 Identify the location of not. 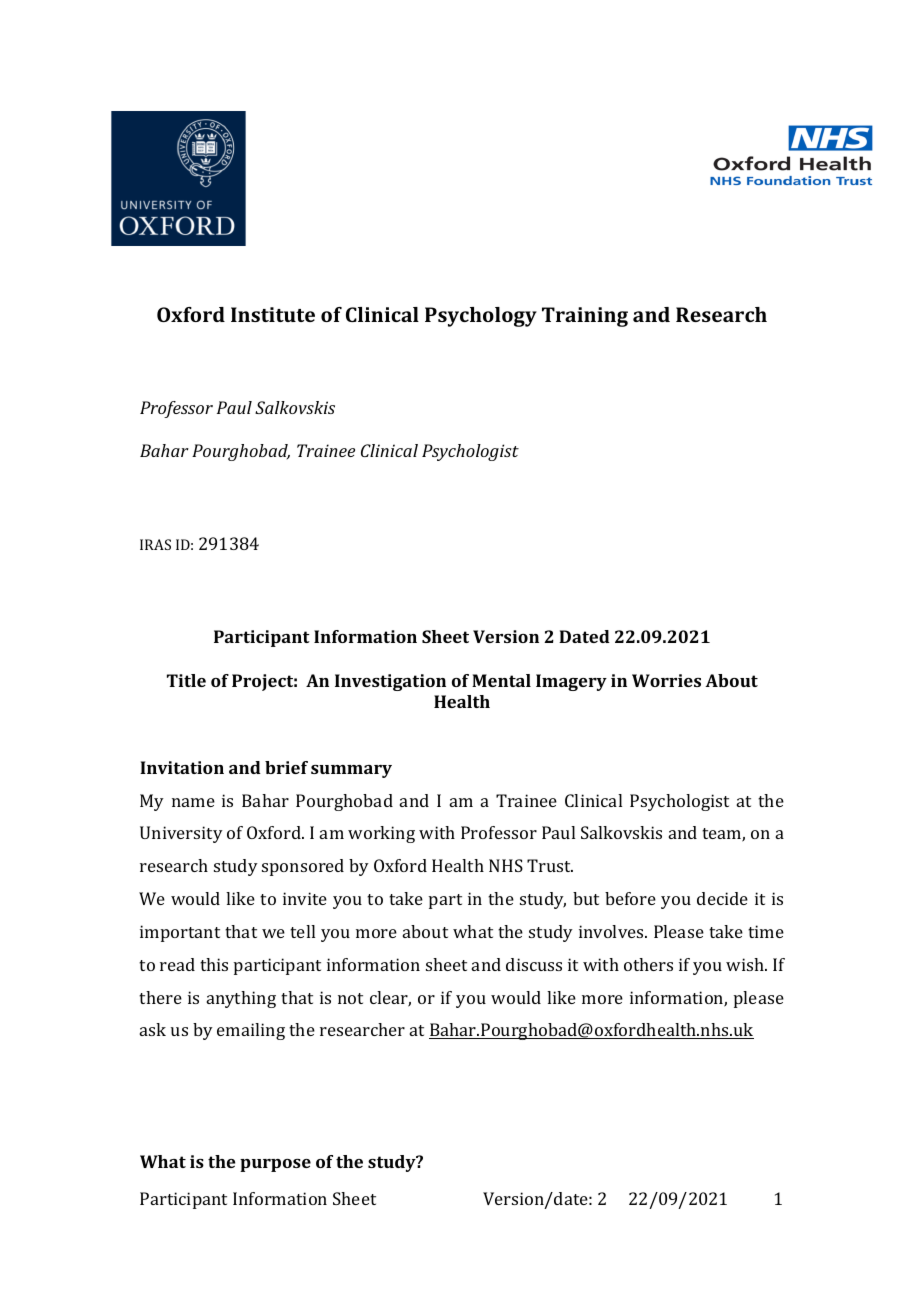
(350, 998).
